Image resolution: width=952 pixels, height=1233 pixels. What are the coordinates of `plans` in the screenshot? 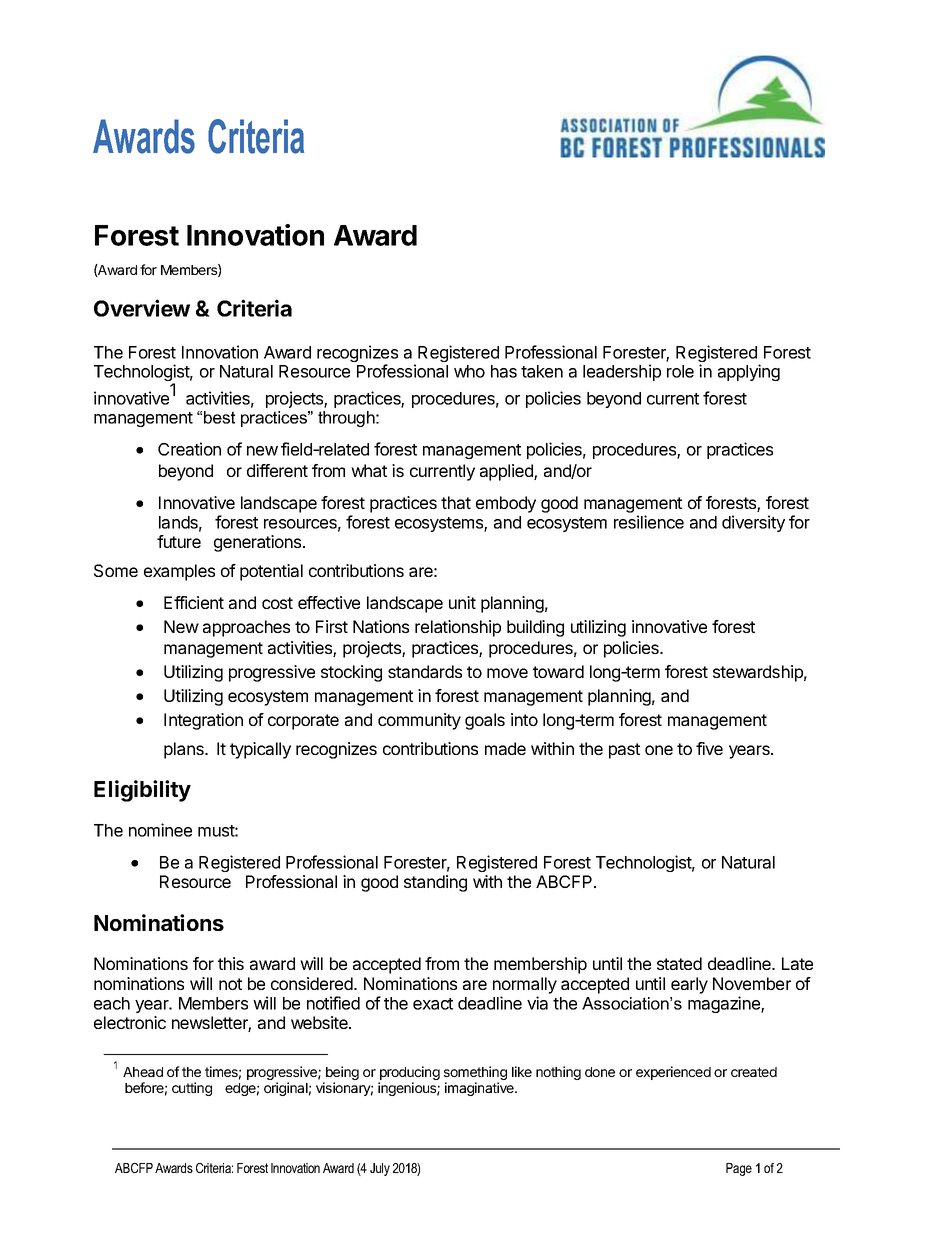 It's located at (185, 750).
